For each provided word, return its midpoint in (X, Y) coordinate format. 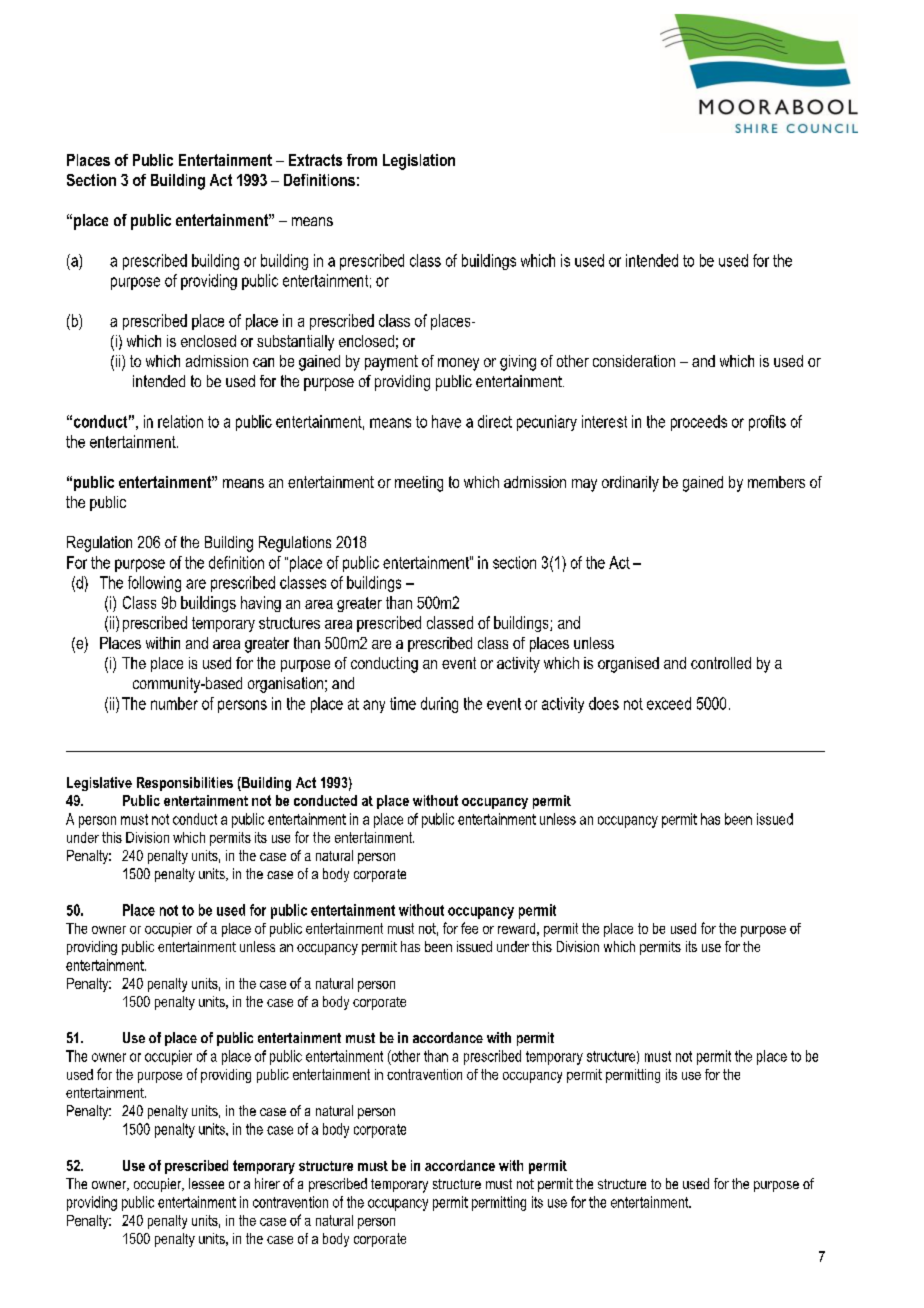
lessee (206, 1183)
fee (469, 928)
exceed (669, 703)
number (174, 703)
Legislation (419, 162)
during (439, 705)
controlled (721, 663)
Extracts (315, 160)
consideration (634, 361)
